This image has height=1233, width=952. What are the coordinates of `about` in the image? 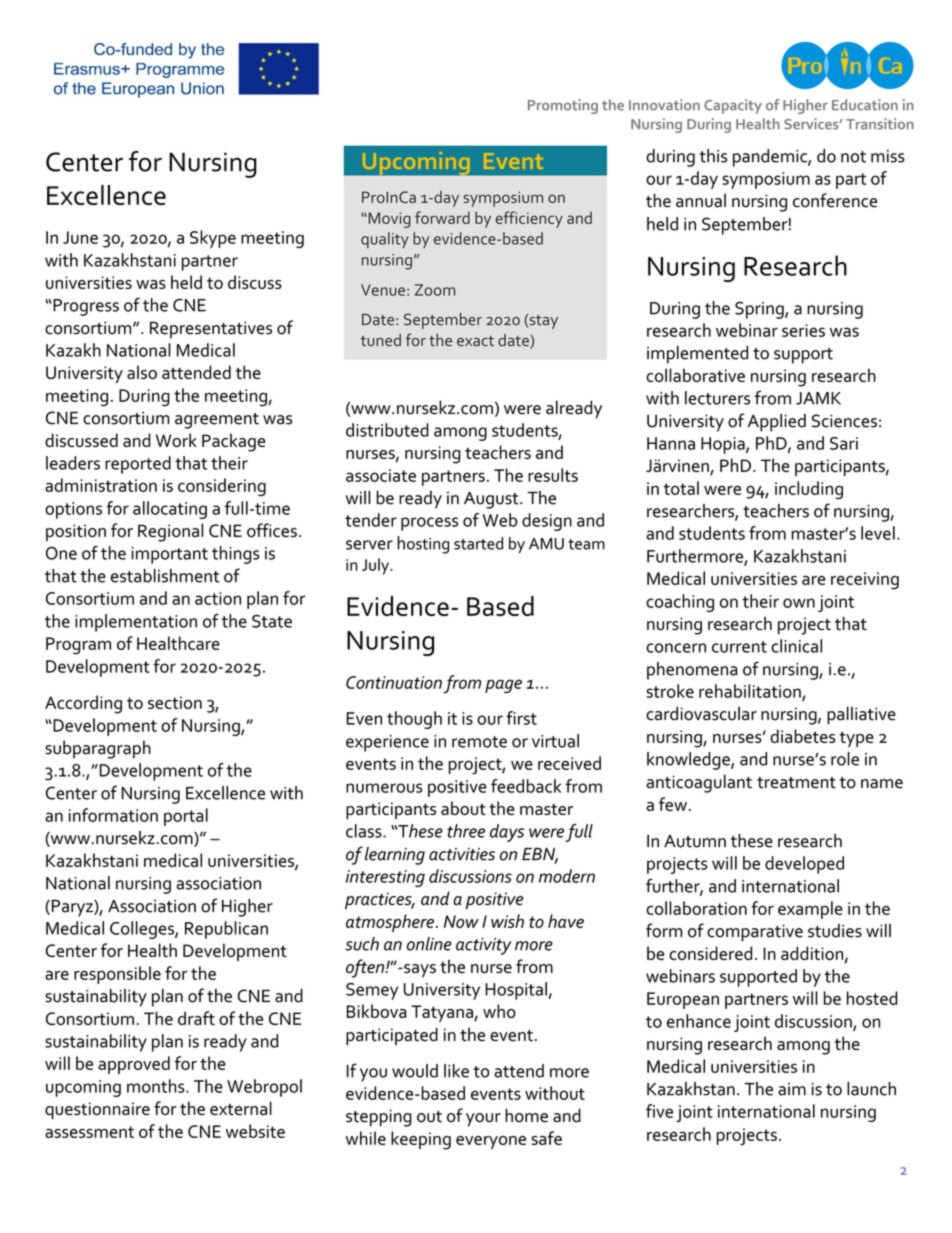 It's located at (463, 808).
